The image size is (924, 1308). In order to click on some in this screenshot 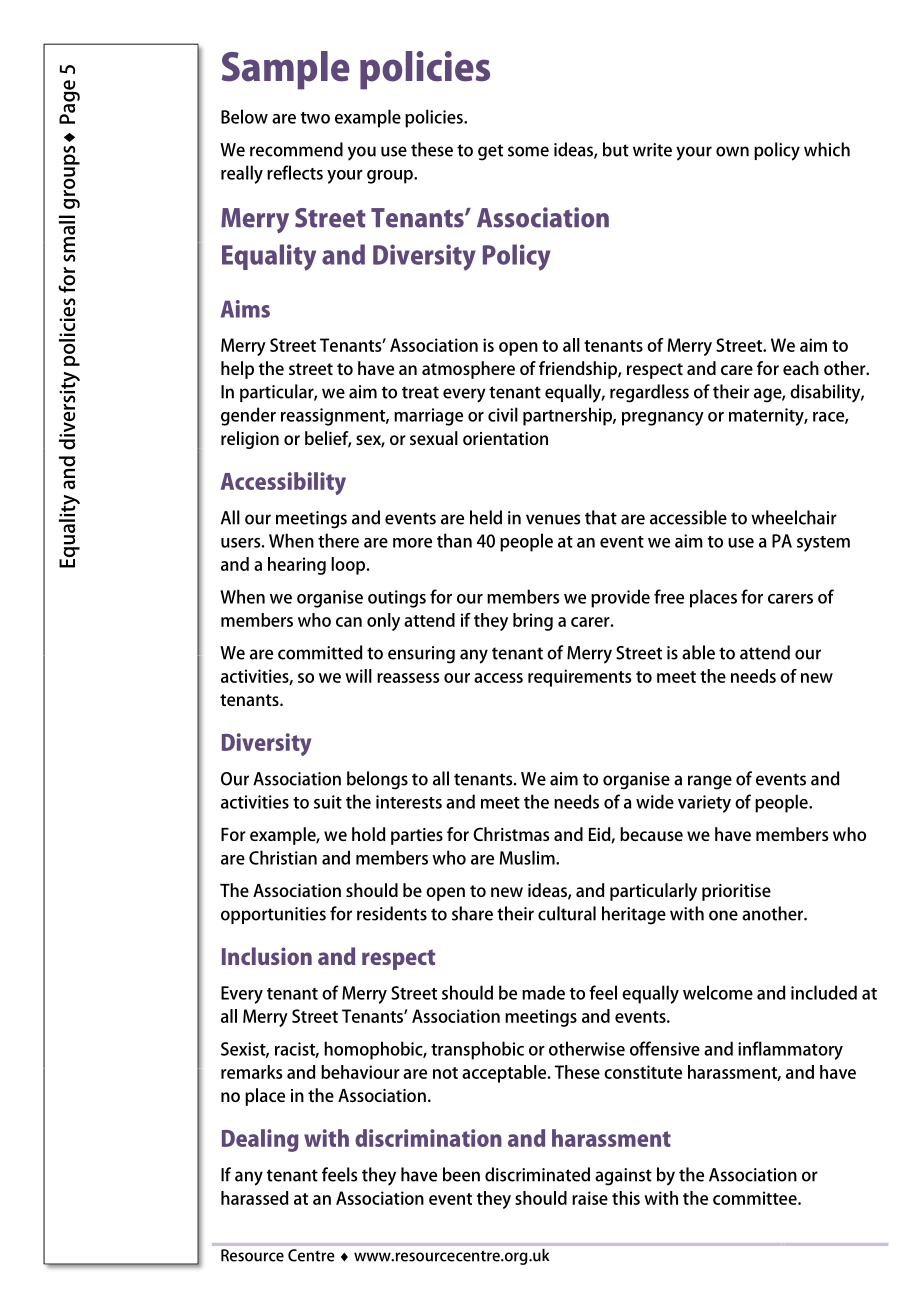, I will do `click(528, 151)`.
